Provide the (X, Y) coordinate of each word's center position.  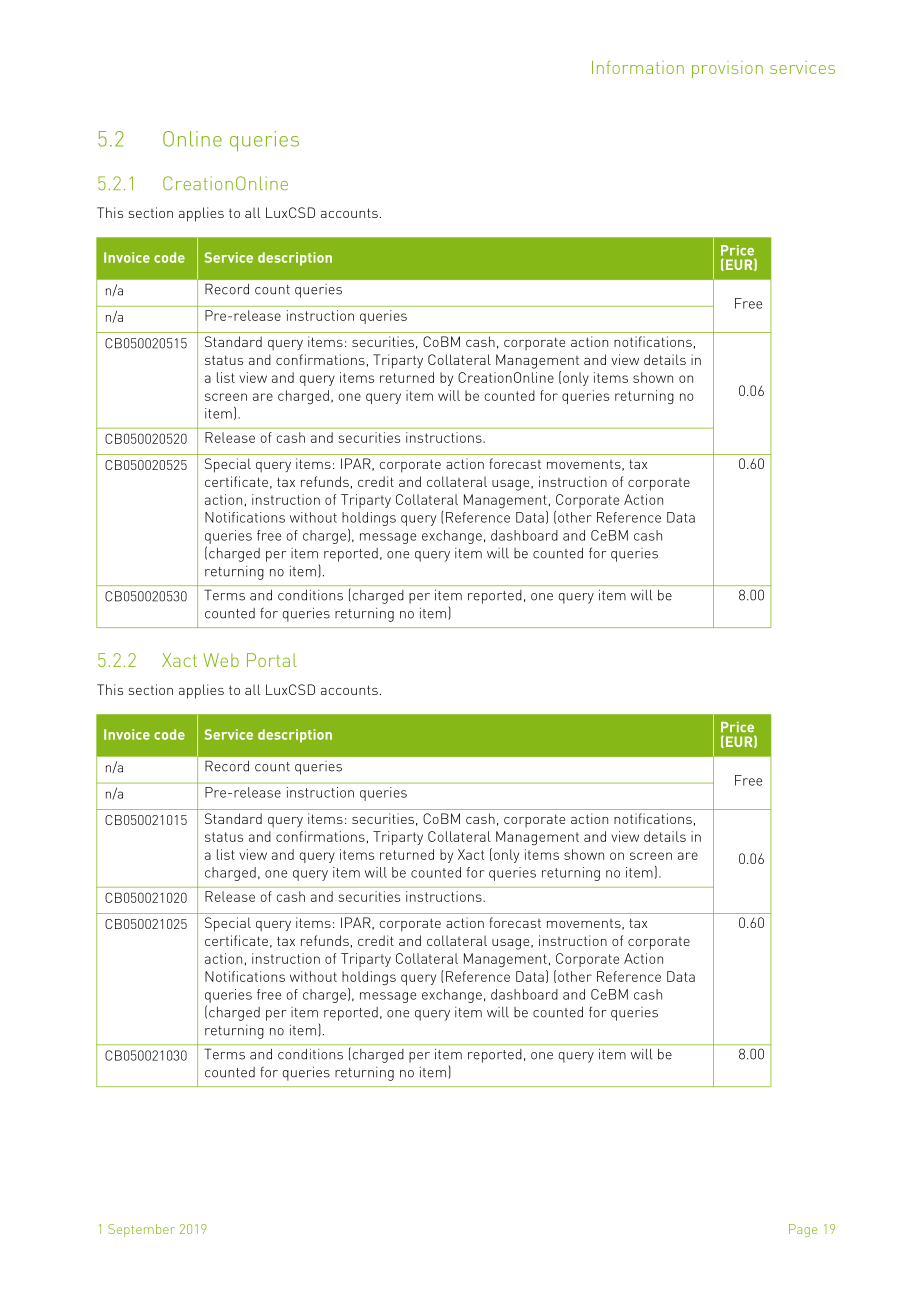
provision (727, 69)
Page (803, 1230)
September (141, 1230)
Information (638, 67)
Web (221, 660)
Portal (272, 660)
